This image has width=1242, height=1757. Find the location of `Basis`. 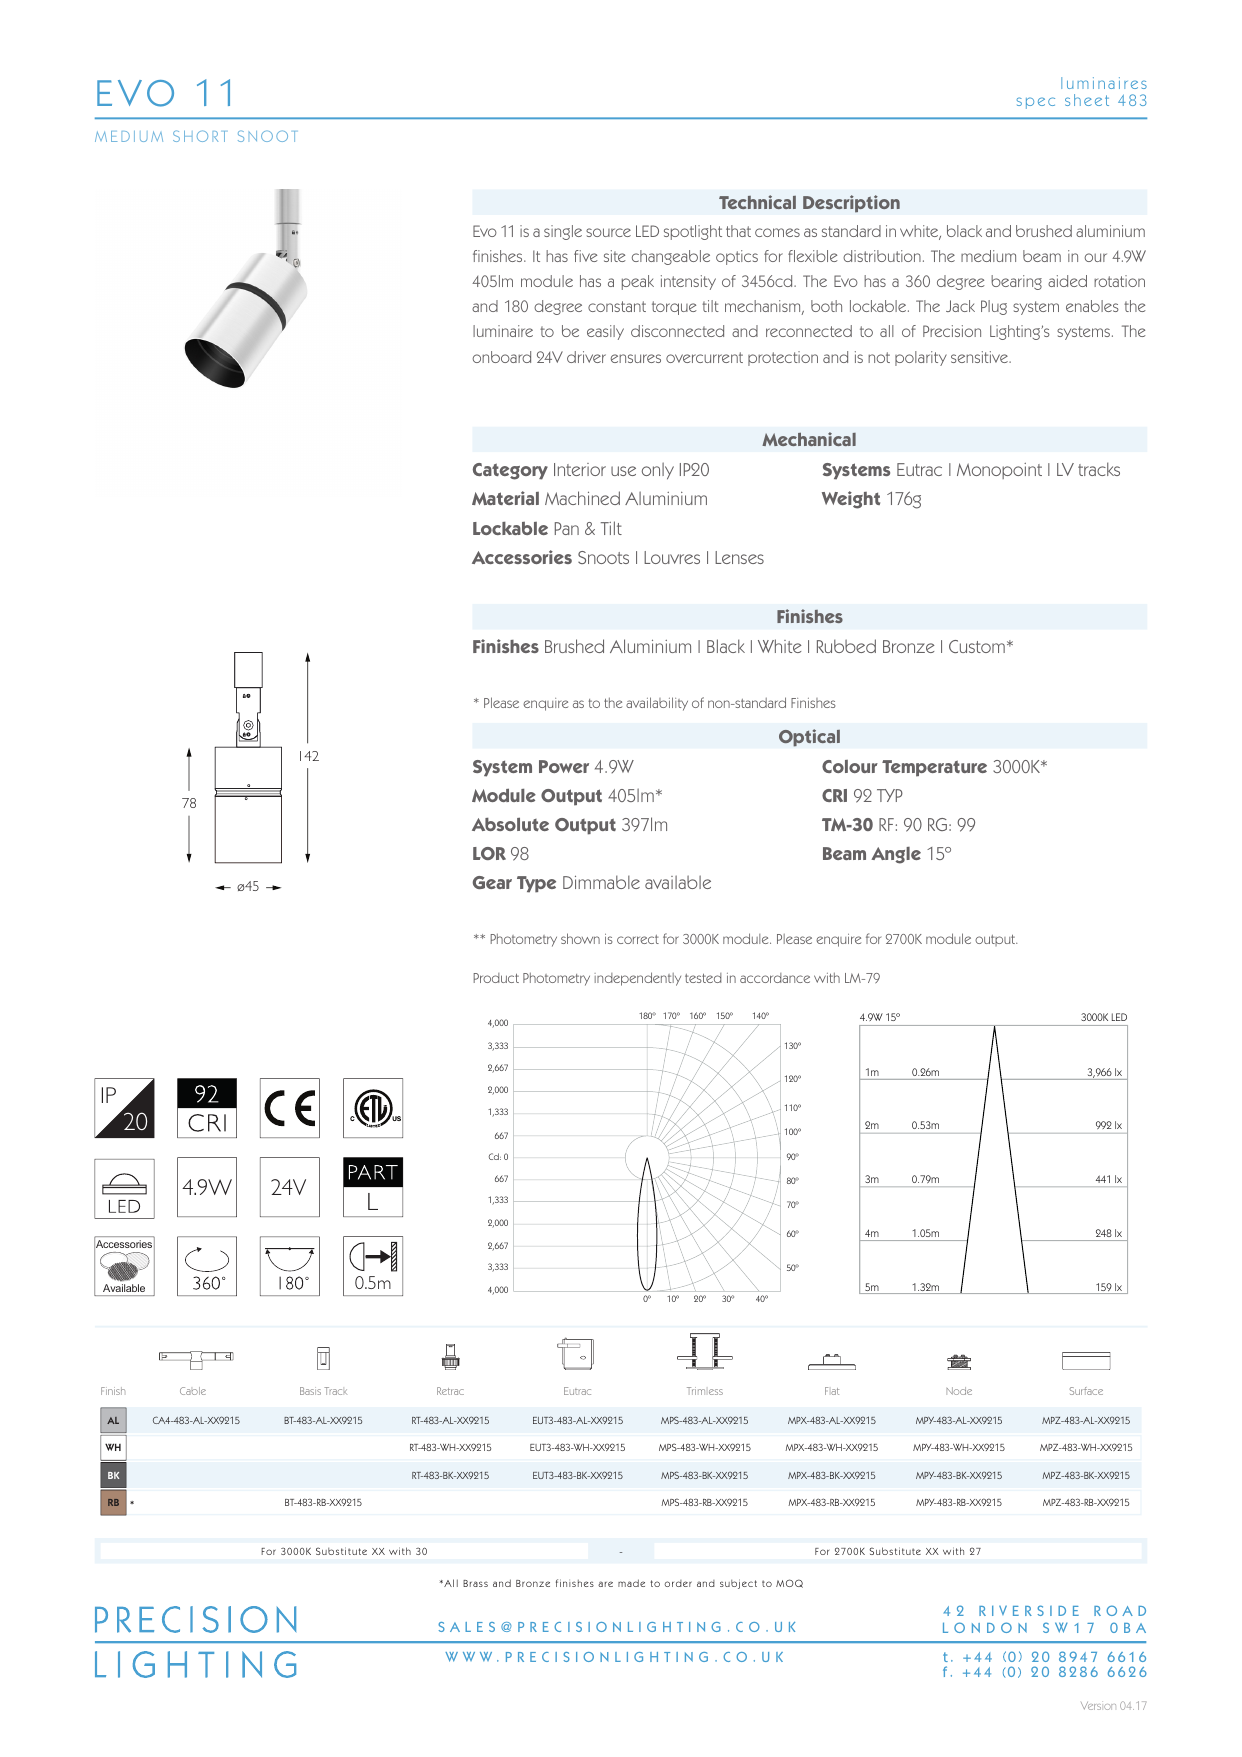

Basis is located at coordinates (310, 1391).
